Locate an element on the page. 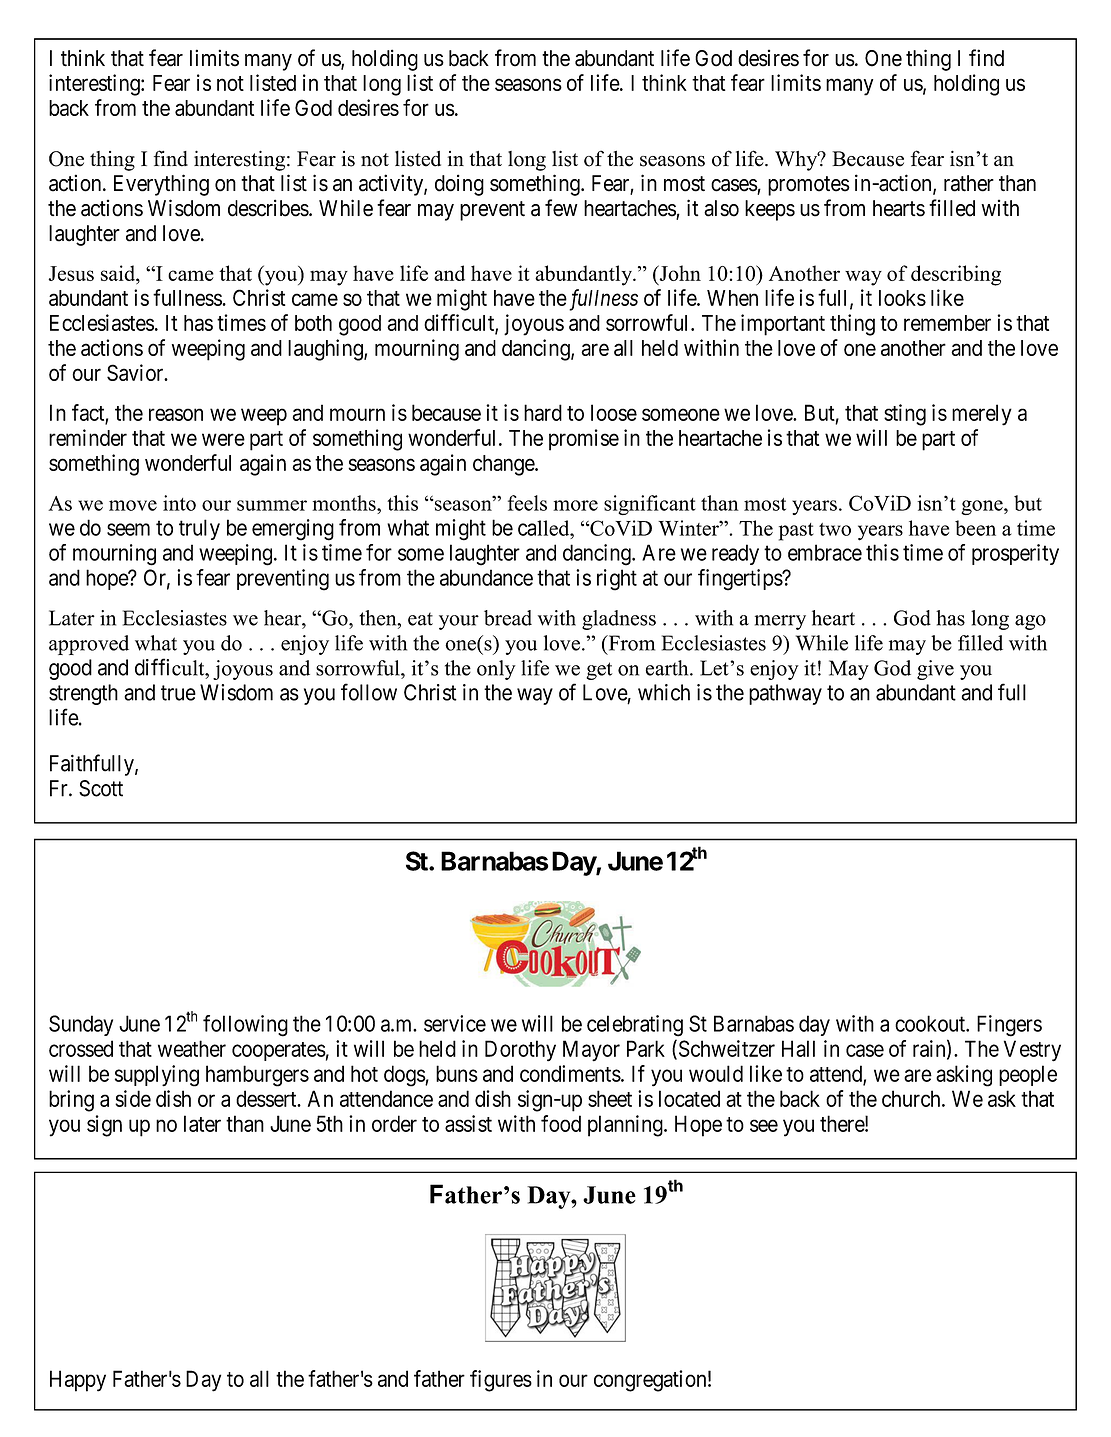  which is located at coordinates (664, 692).
